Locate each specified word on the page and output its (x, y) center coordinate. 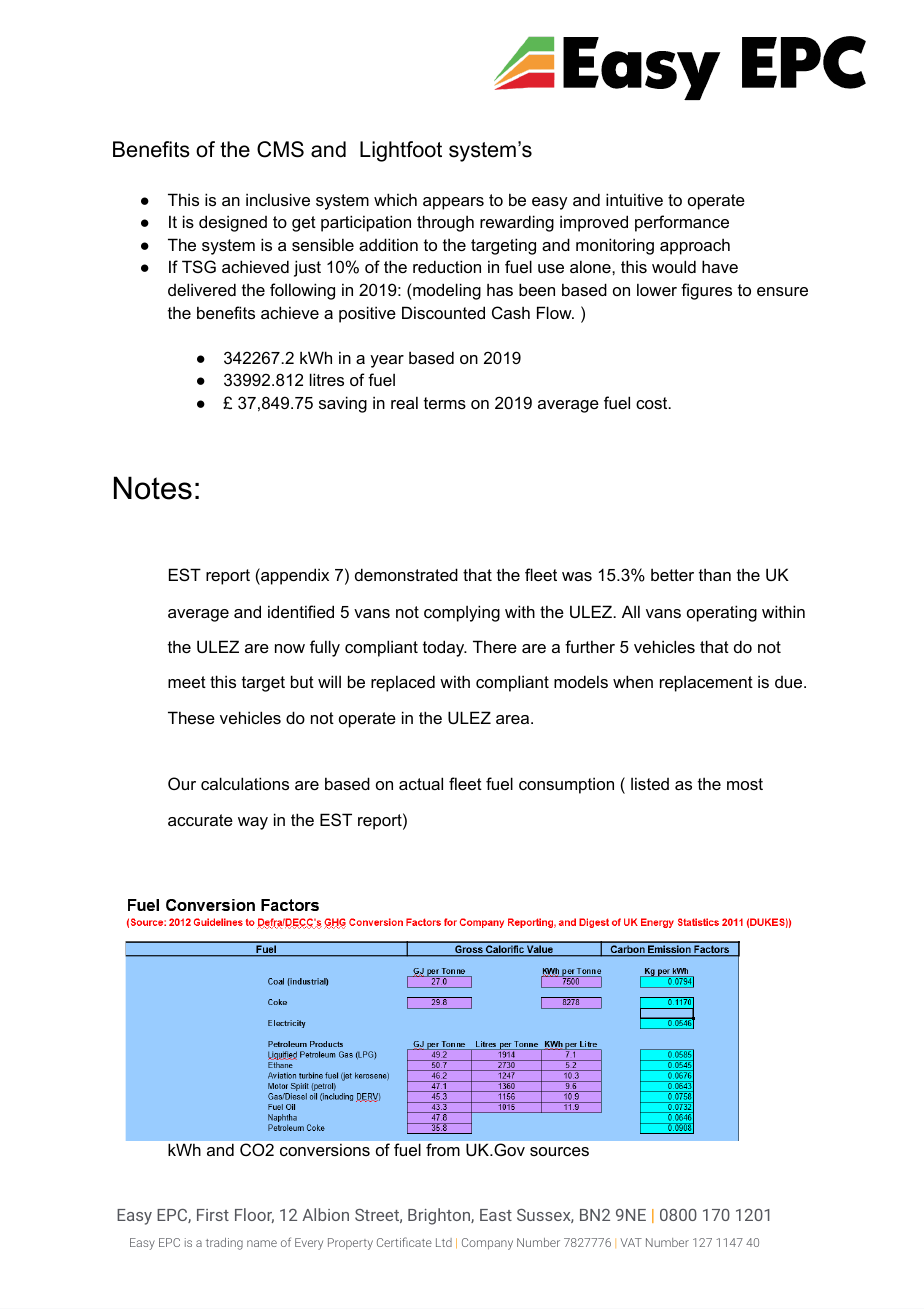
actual (421, 783)
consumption (566, 785)
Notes (153, 488)
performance (682, 223)
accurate (200, 820)
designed (233, 223)
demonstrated (406, 574)
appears (453, 203)
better (672, 574)
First (213, 1215)
